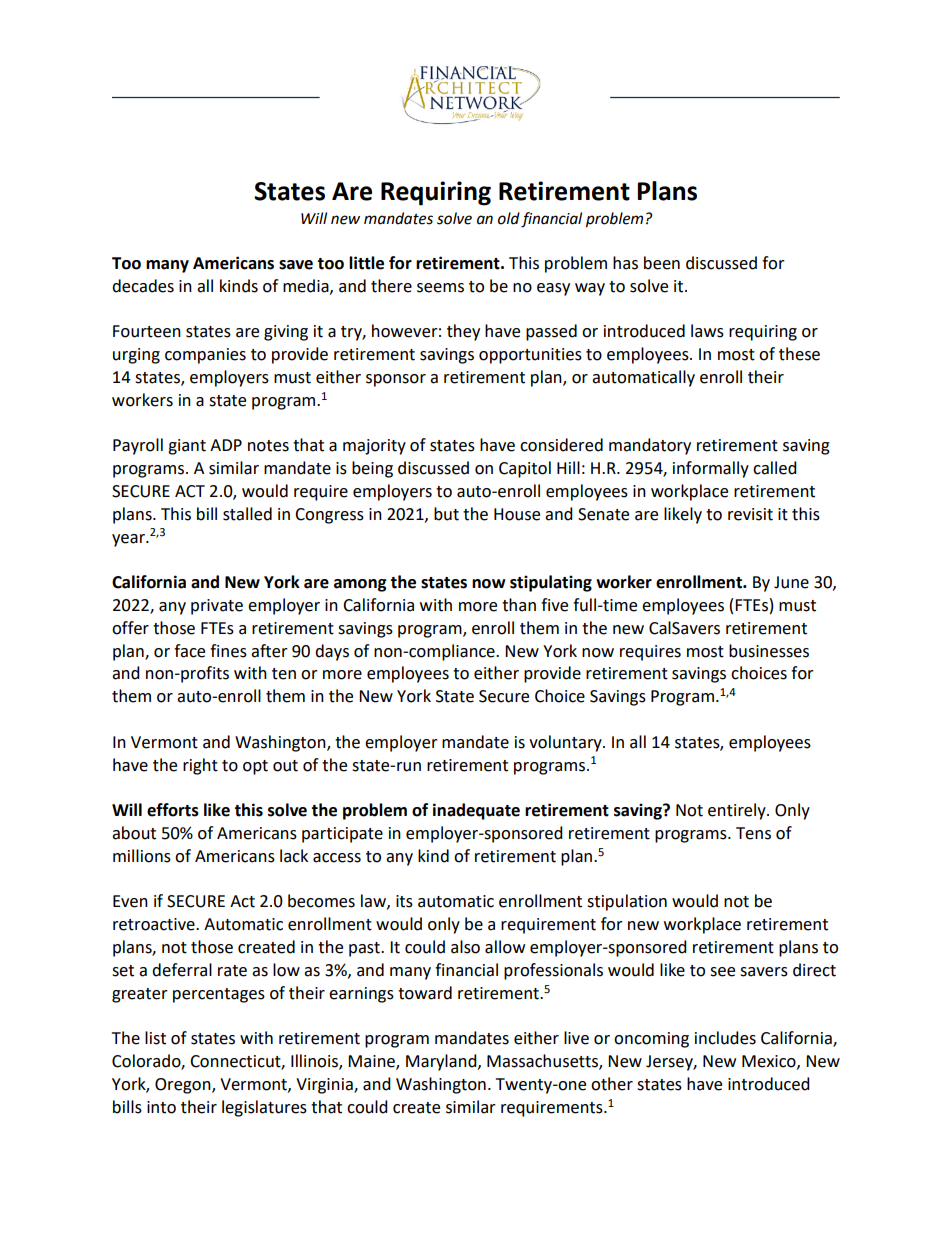  What do you see at coordinates (662, 263) in the screenshot?
I see `been` at bounding box center [662, 263].
